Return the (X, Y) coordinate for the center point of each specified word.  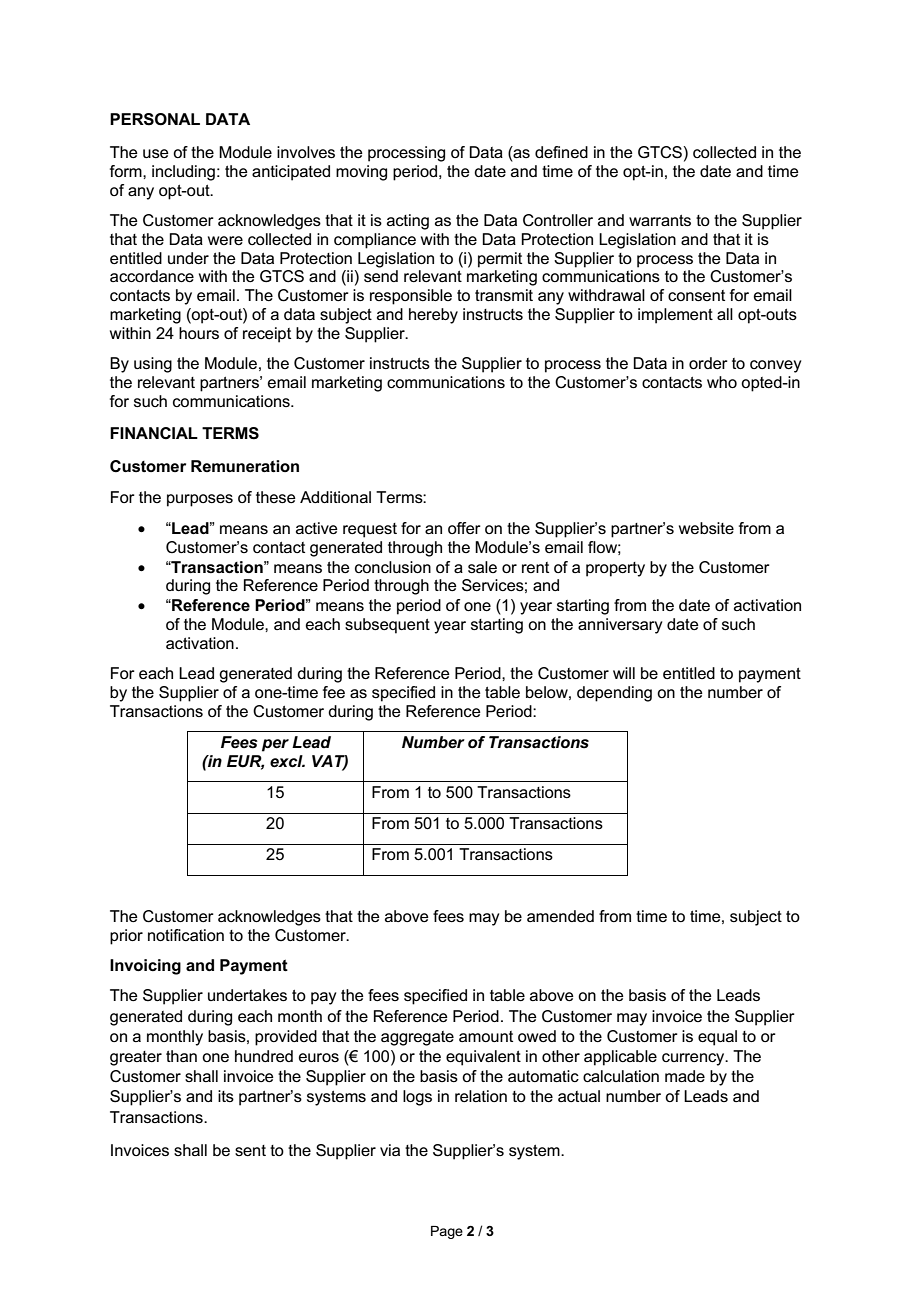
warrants (660, 220)
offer (464, 528)
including (183, 173)
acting (408, 222)
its (226, 1096)
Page (447, 1232)
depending (614, 694)
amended (560, 916)
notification (186, 935)
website (706, 528)
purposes (200, 500)
